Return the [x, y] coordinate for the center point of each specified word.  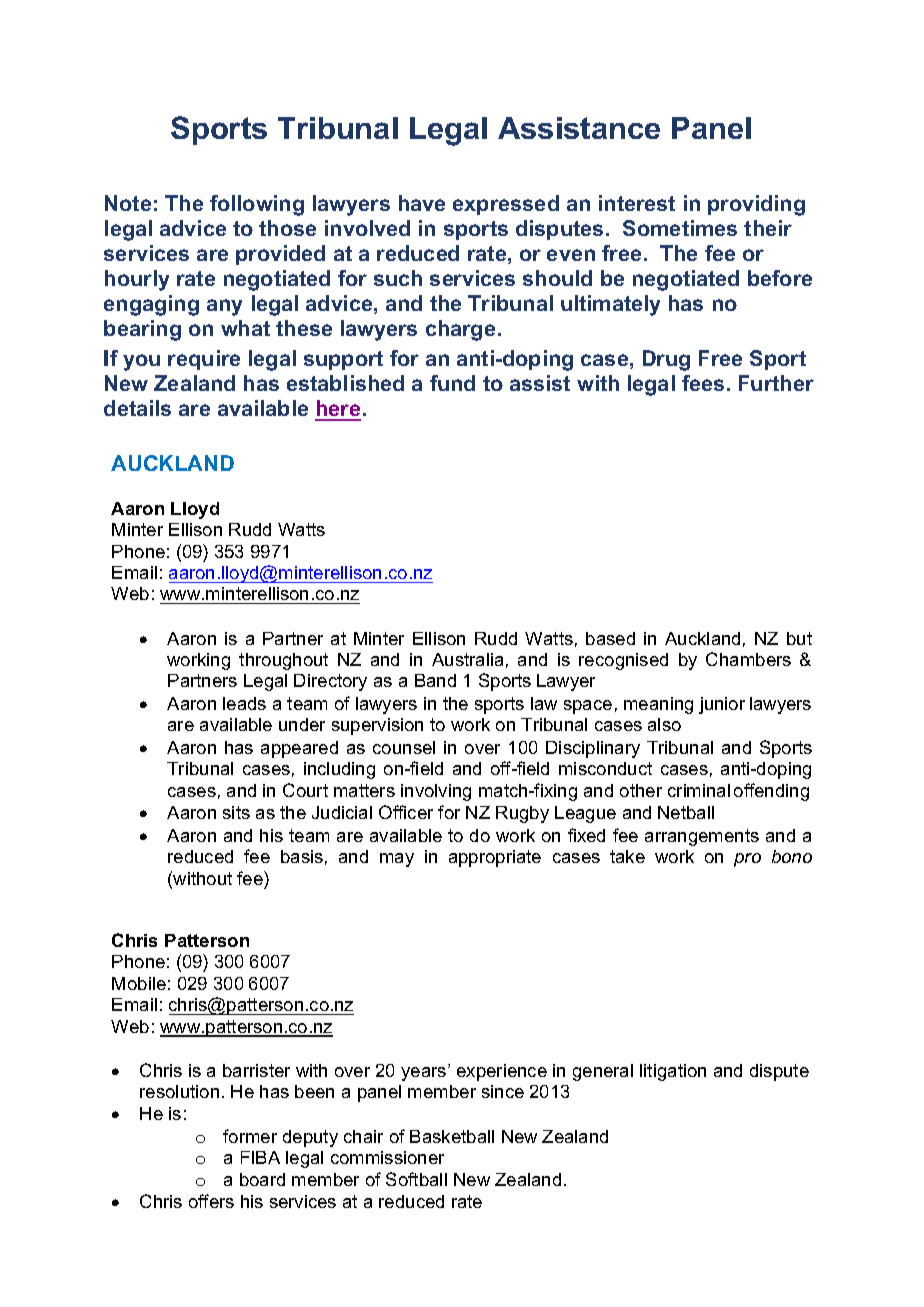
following [257, 205]
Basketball [452, 1136]
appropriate [495, 858]
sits [236, 812]
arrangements [702, 837]
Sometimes [680, 228]
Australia [467, 659]
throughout [283, 661]
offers [211, 1201]
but [799, 638]
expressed [506, 205]
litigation [673, 1072]
